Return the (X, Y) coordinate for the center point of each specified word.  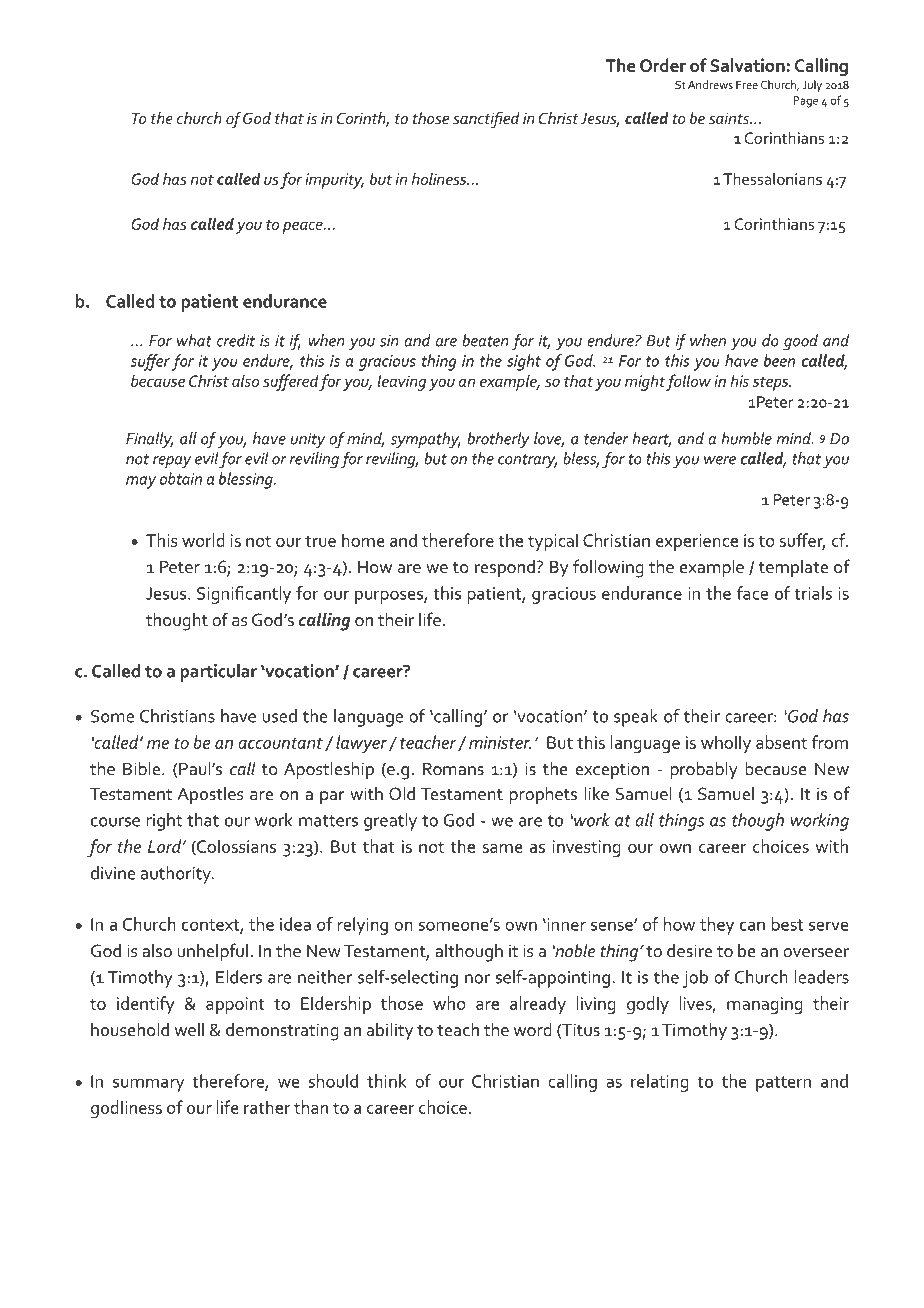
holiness (440, 178)
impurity (334, 181)
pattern (783, 1084)
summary (148, 1085)
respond (505, 569)
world (203, 540)
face (752, 593)
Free (747, 85)
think (386, 1081)
